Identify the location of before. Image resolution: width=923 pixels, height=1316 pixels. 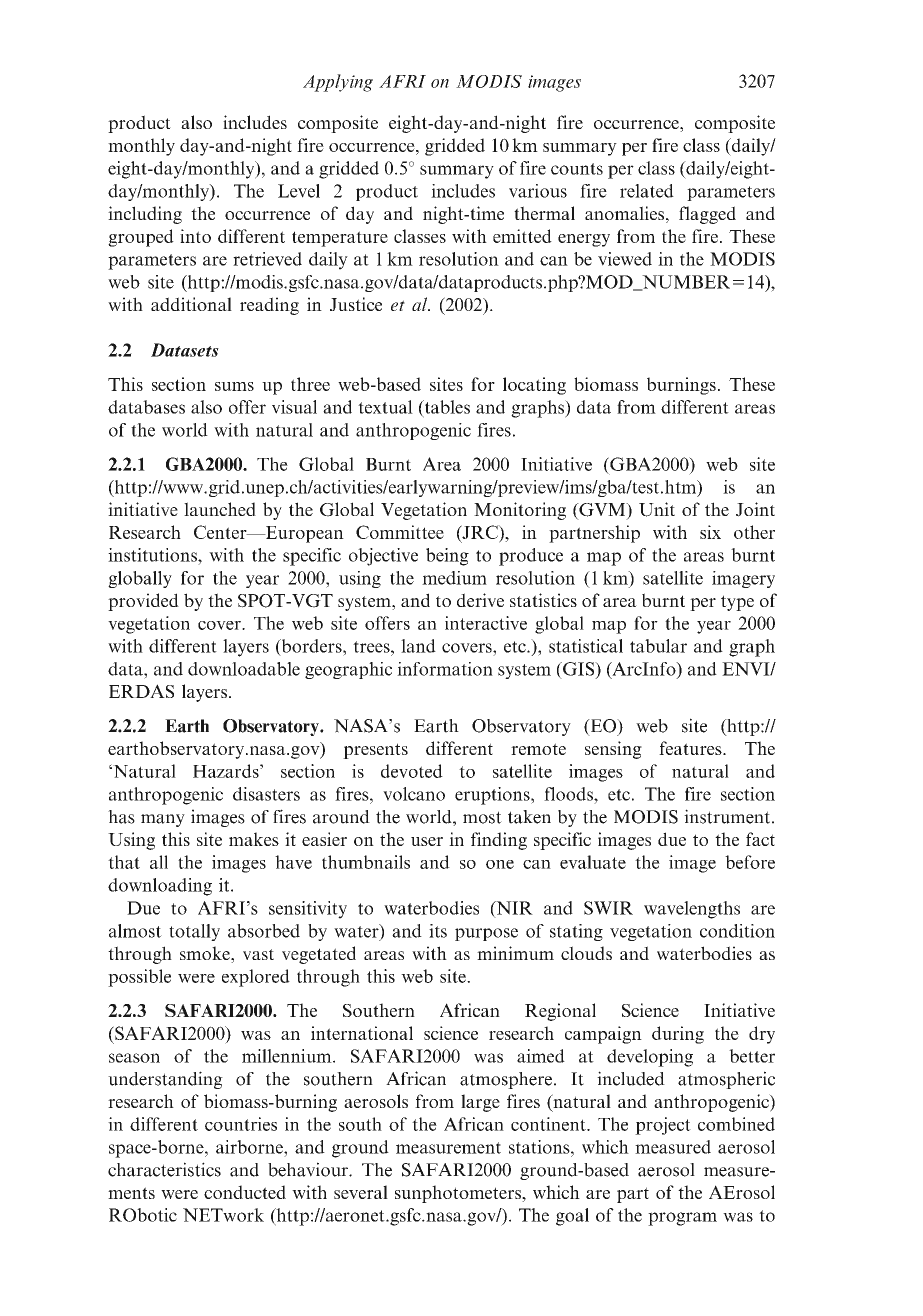
(750, 862).
